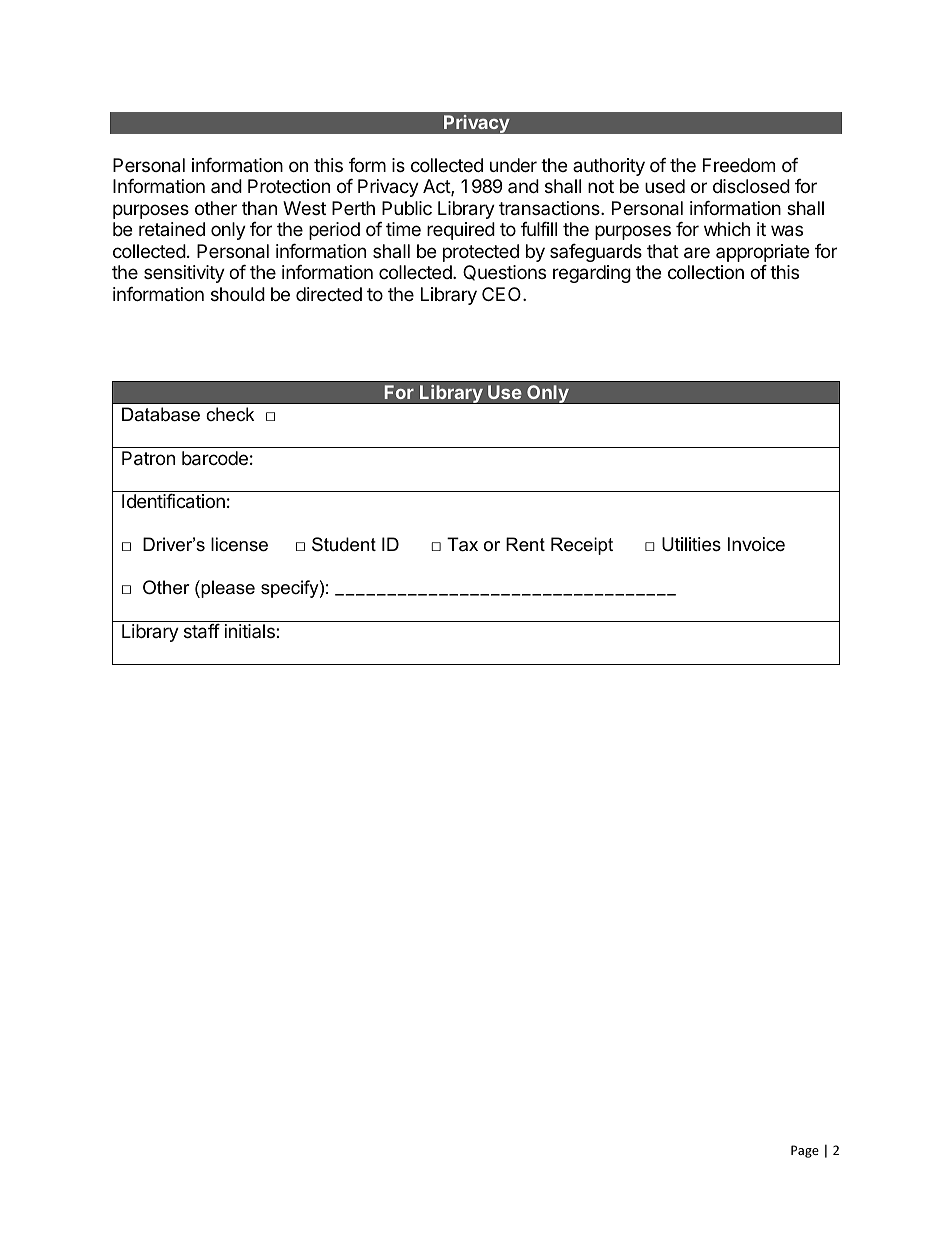 This document has height=1233, width=952. I want to click on Invoice, so click(756, 544).
